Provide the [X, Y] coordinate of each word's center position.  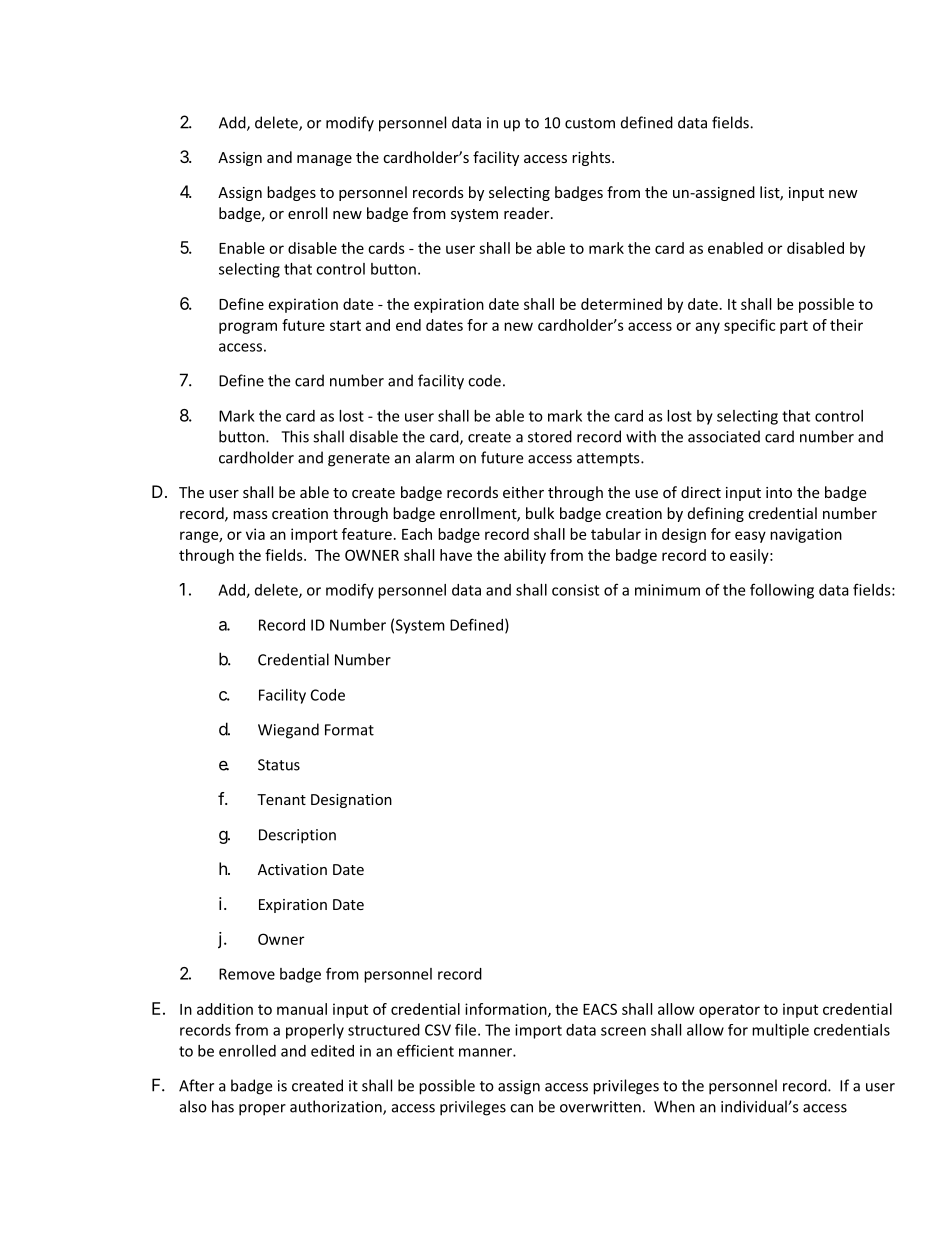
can [521, 1108]
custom [590, 123]
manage [324, 160]
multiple [780, 1031]
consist [575, 590]
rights [592, 158]
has [223, 1106]
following [782, 591]
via [255, 534]
